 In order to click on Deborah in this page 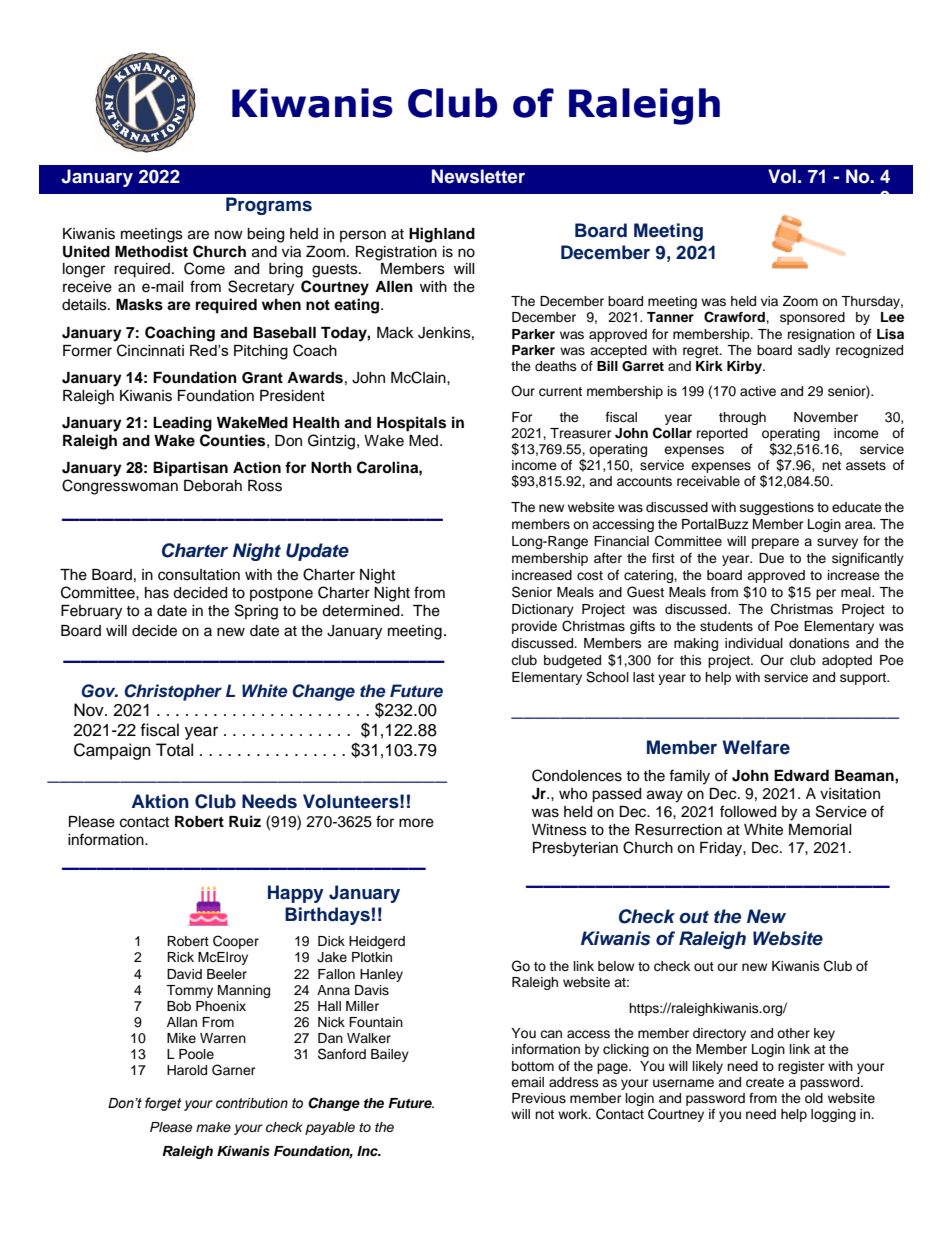, I will do `click(213, 486)`.
